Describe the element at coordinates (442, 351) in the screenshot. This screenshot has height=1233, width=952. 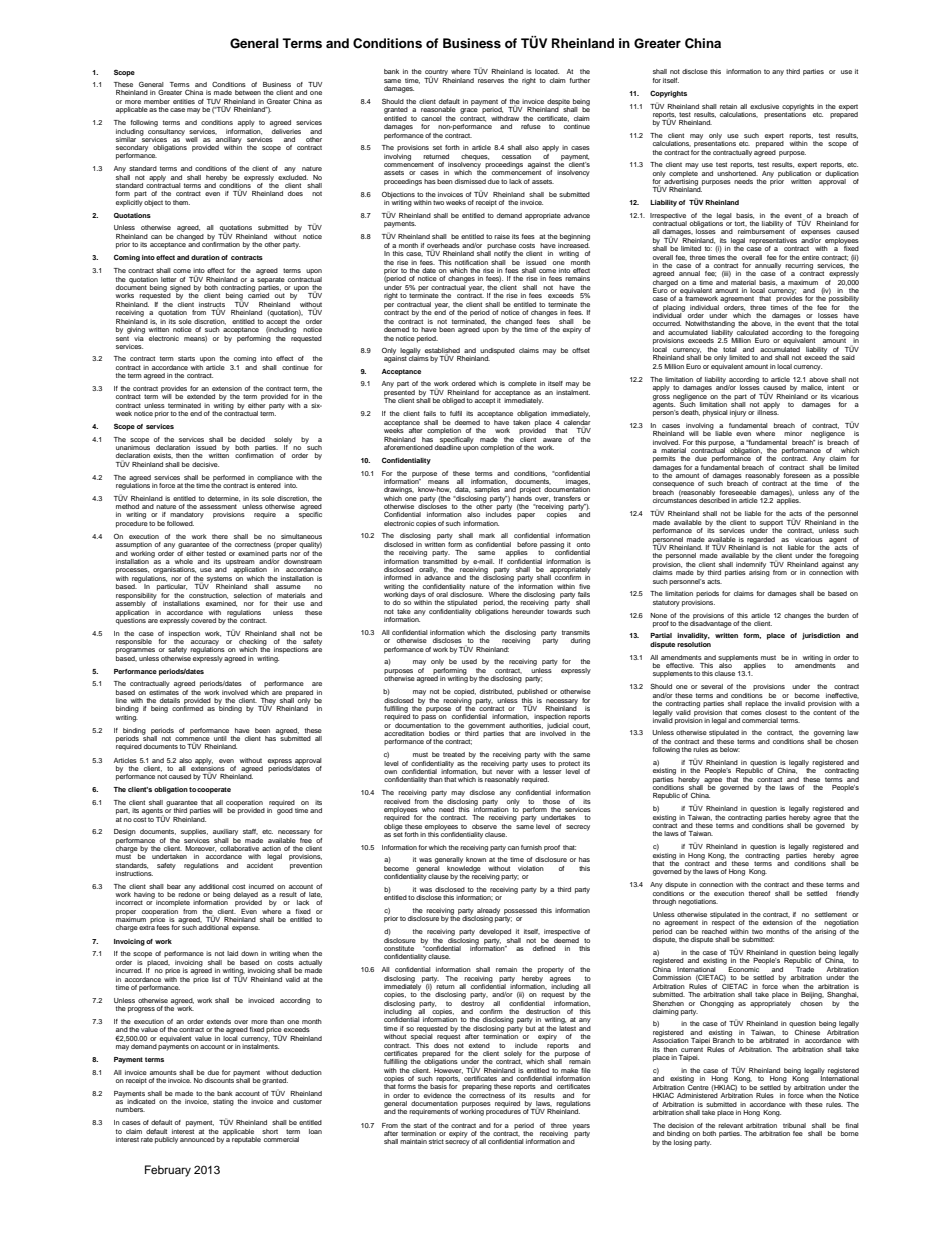
I see `established` at that location.
